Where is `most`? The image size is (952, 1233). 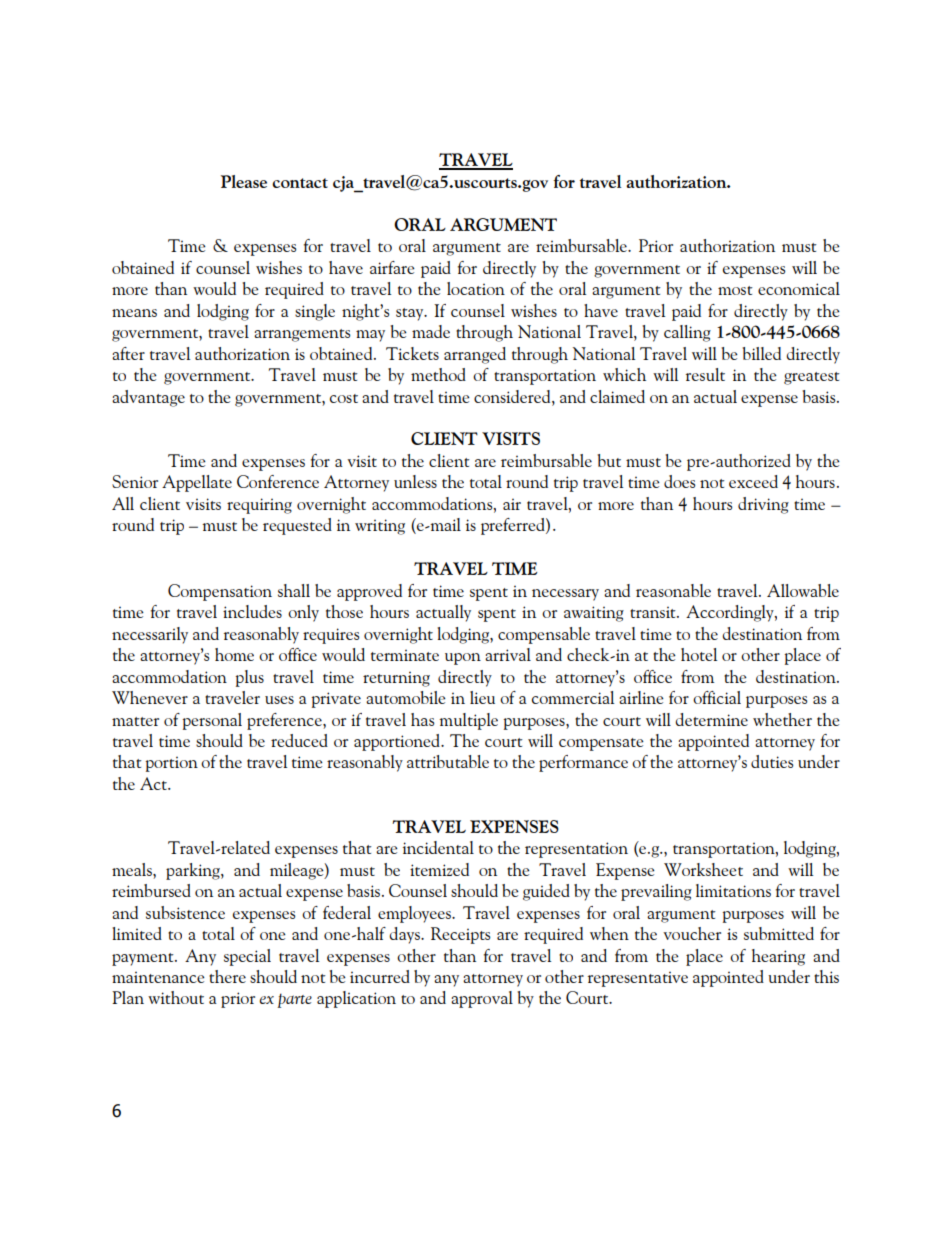
most is located at coordinates (735, 290).
